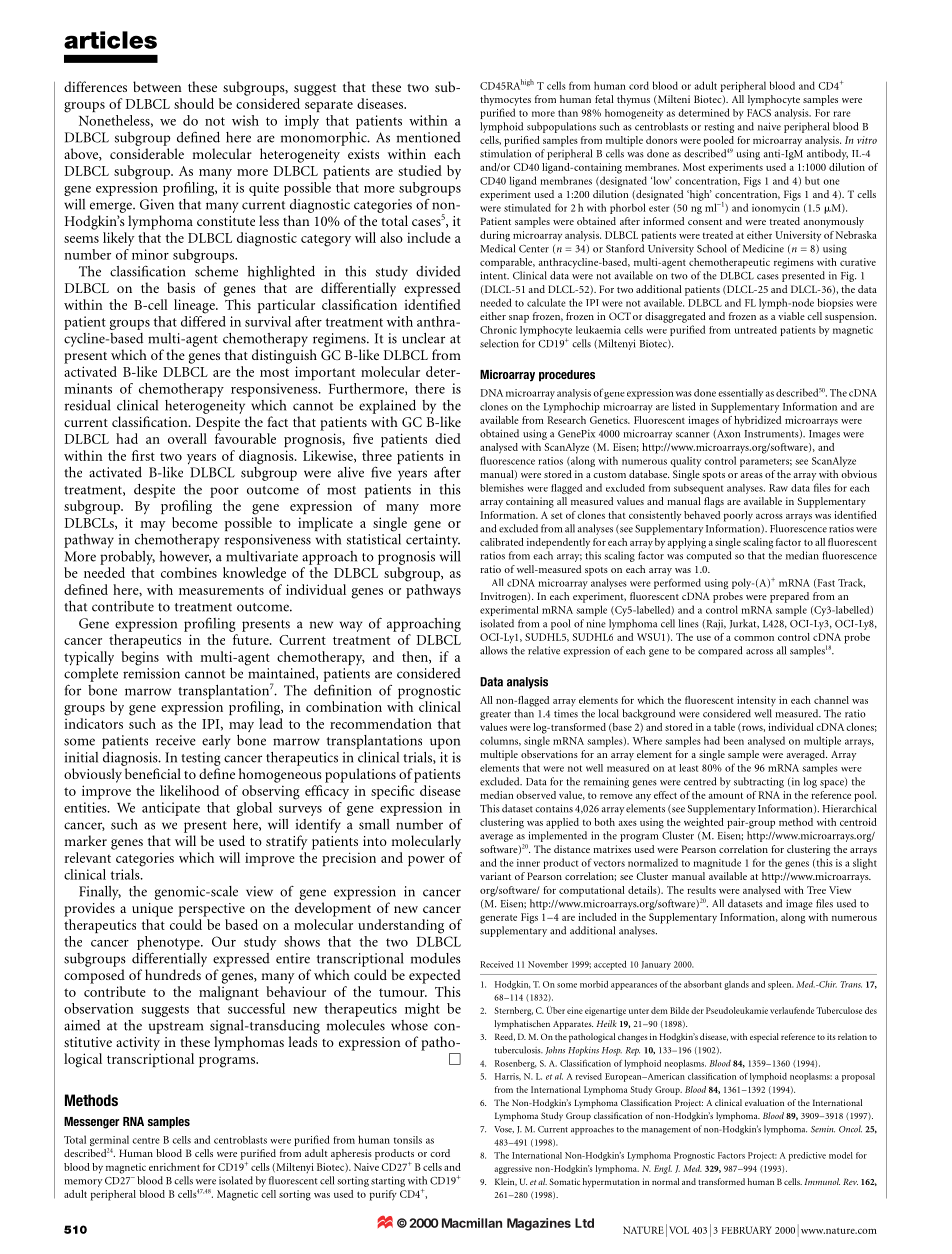 The height and width of the image is (1254, 952). Describe the element at coordinates (426, 861) in the image. I see `power` at that location.
